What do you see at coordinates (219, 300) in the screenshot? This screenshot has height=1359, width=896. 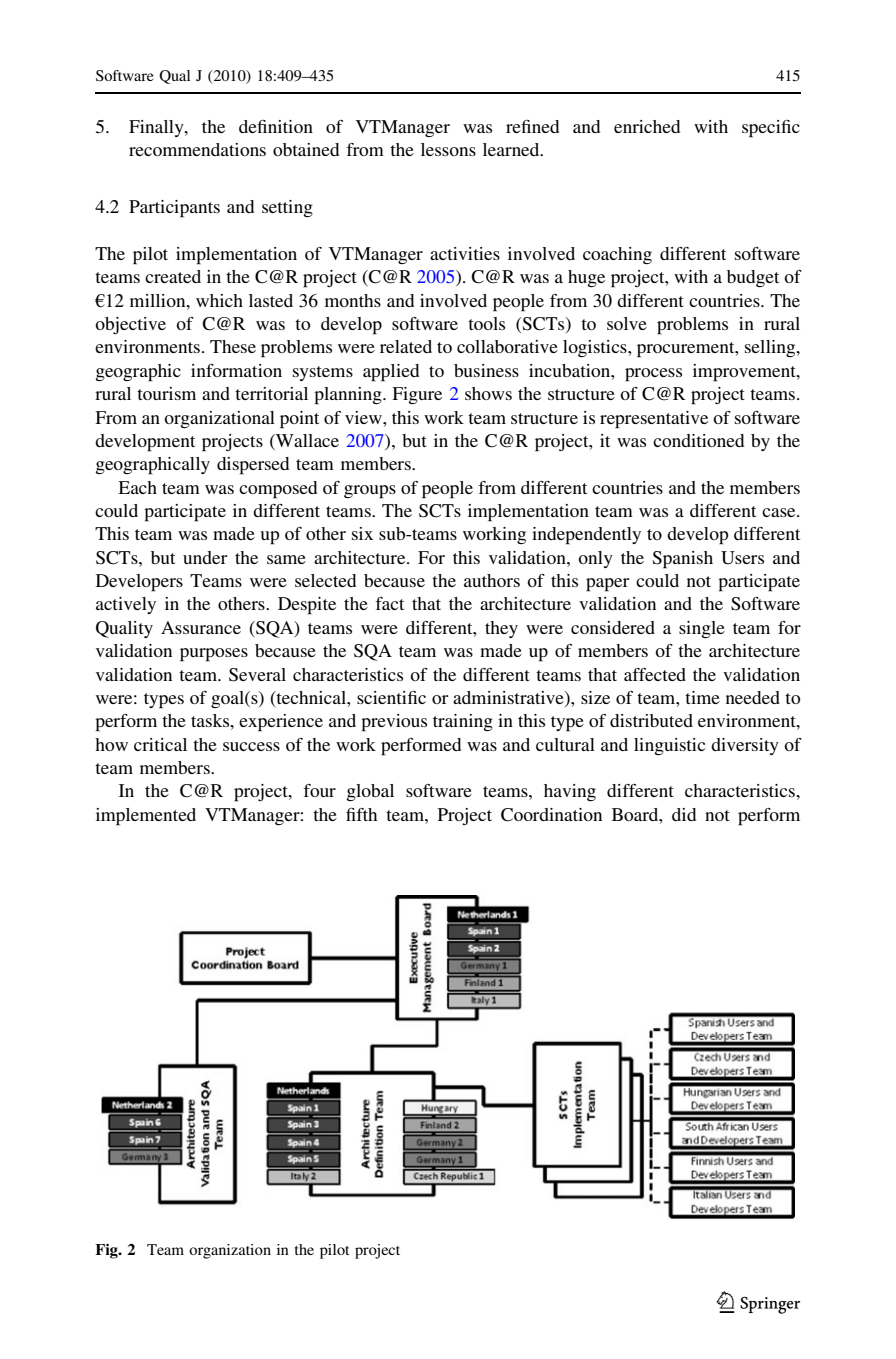 I see `which` at bounding box center [219, 300].
